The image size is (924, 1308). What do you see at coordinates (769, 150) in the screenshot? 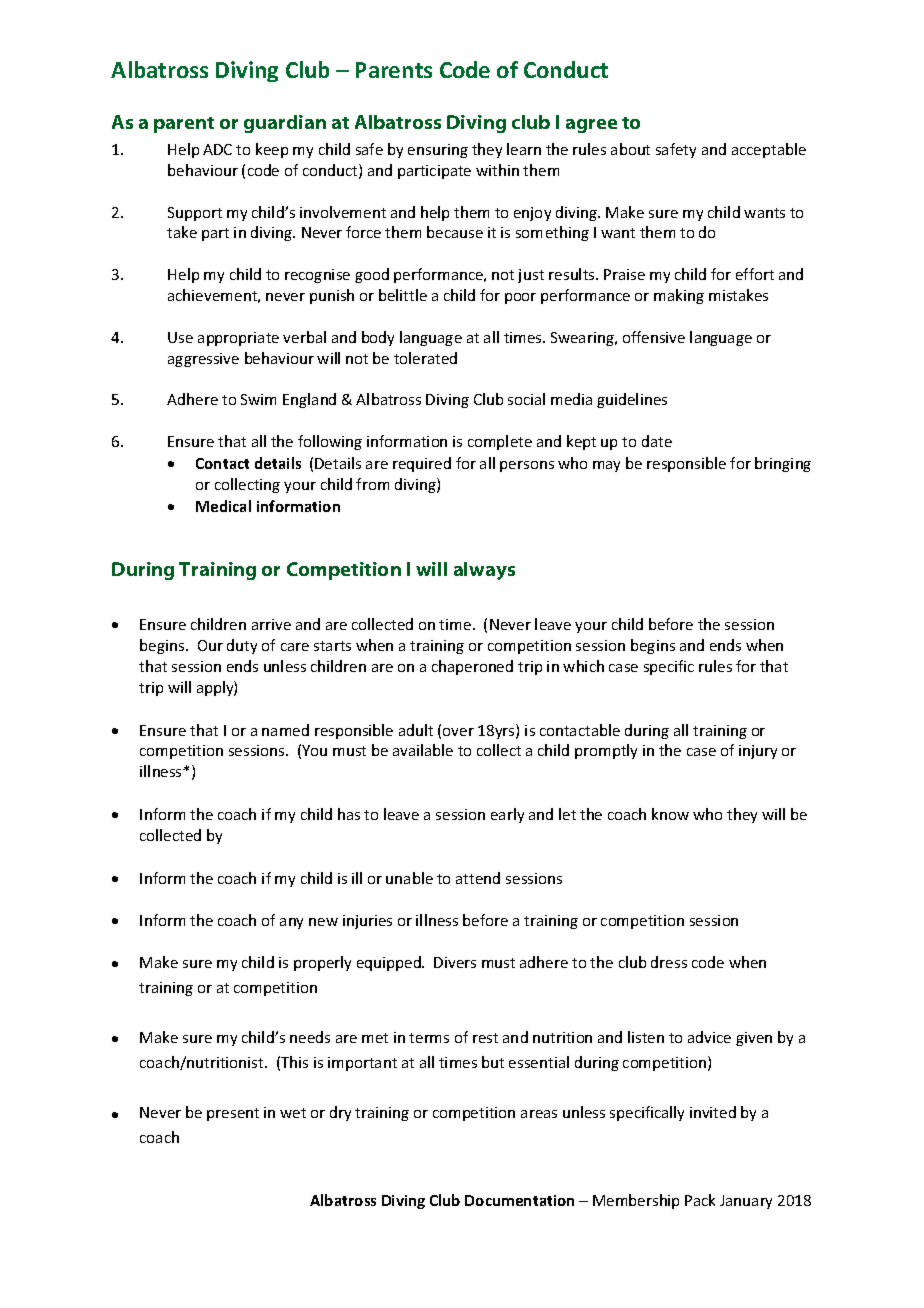
I see `acceptable` at bounding box center [769, 150].
